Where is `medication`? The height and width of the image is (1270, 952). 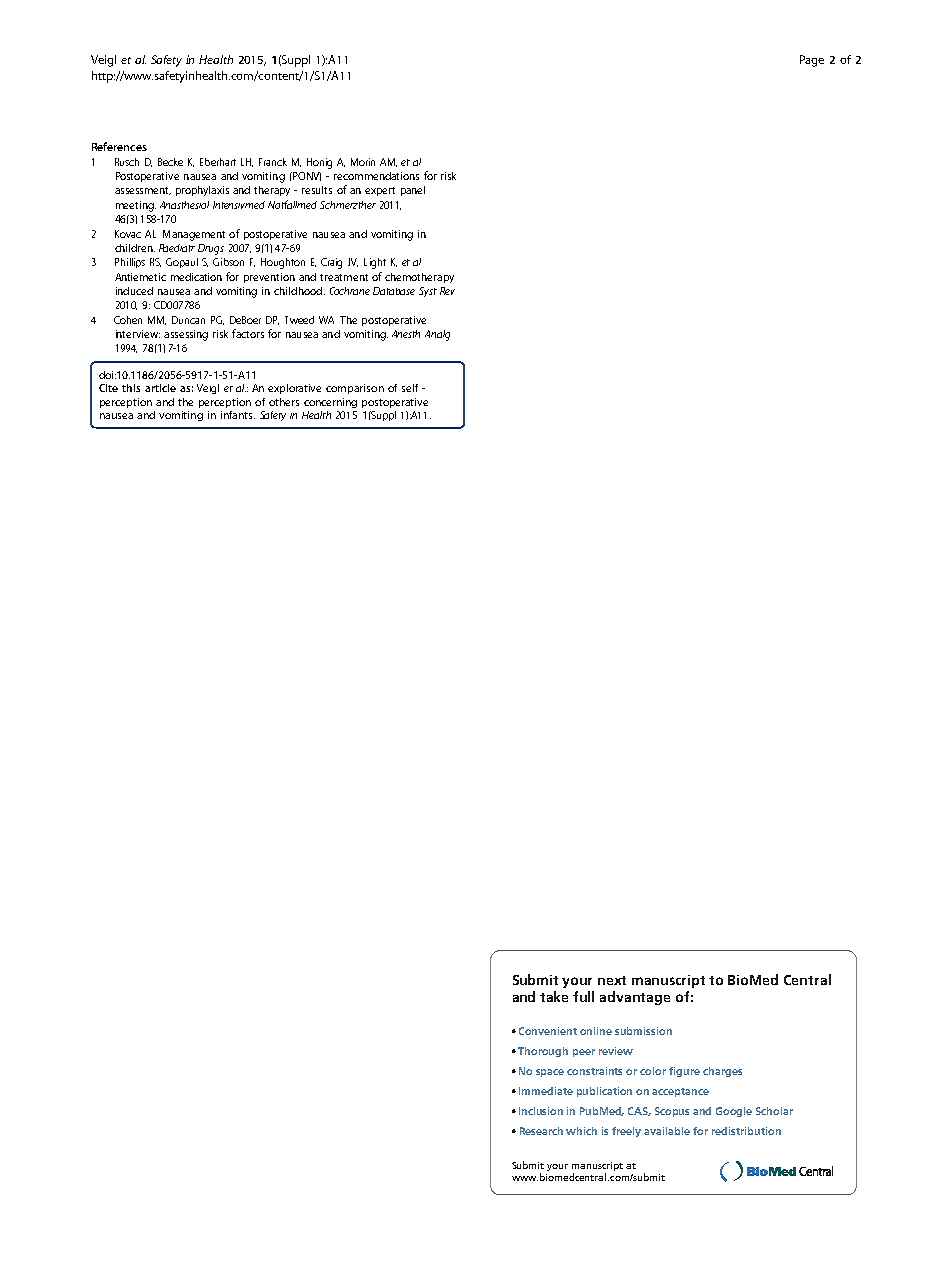 medication is located at coordinates (196, 277).
